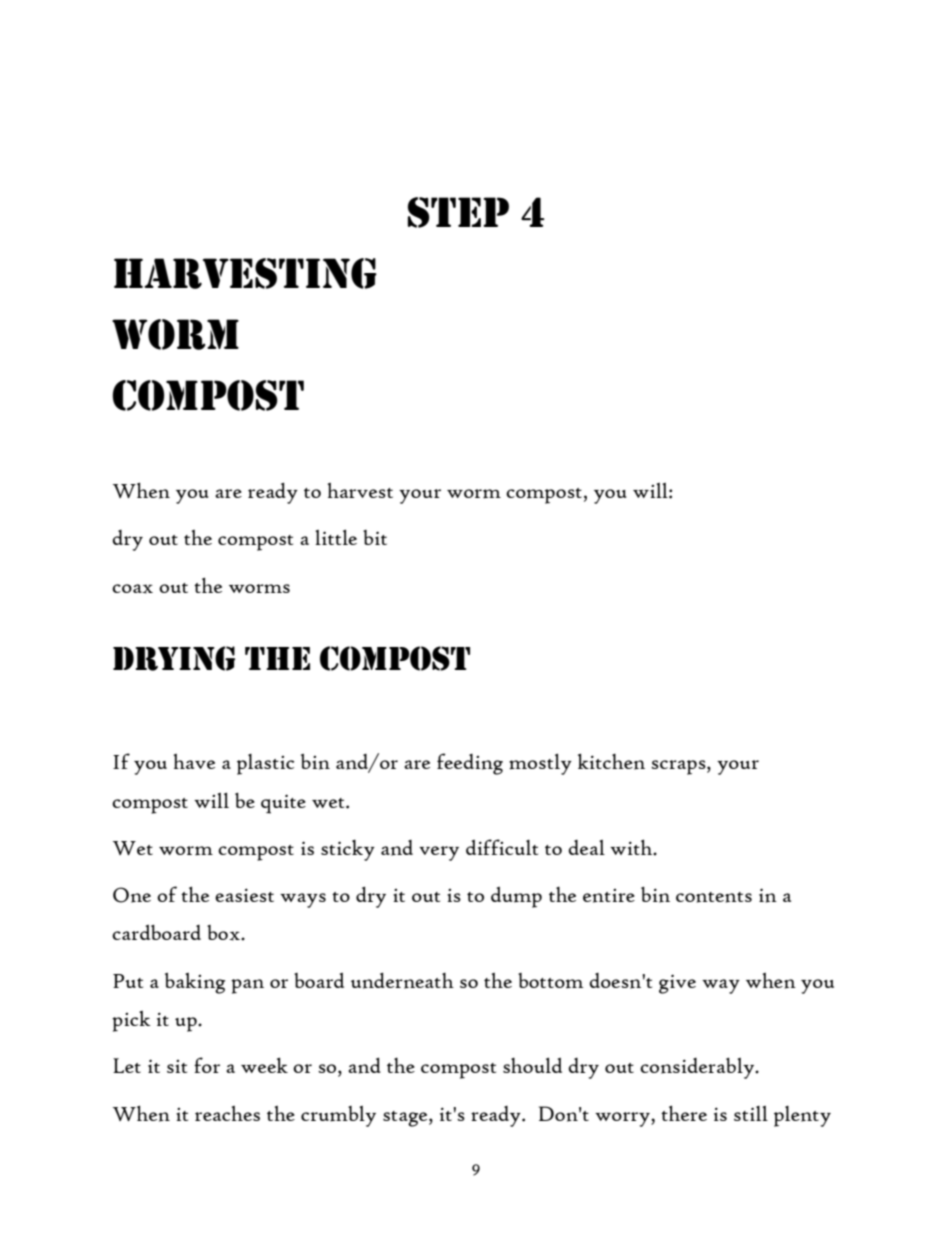  Describe the element at coordinates (207, 1065) in the document. I see `for` at that location.
